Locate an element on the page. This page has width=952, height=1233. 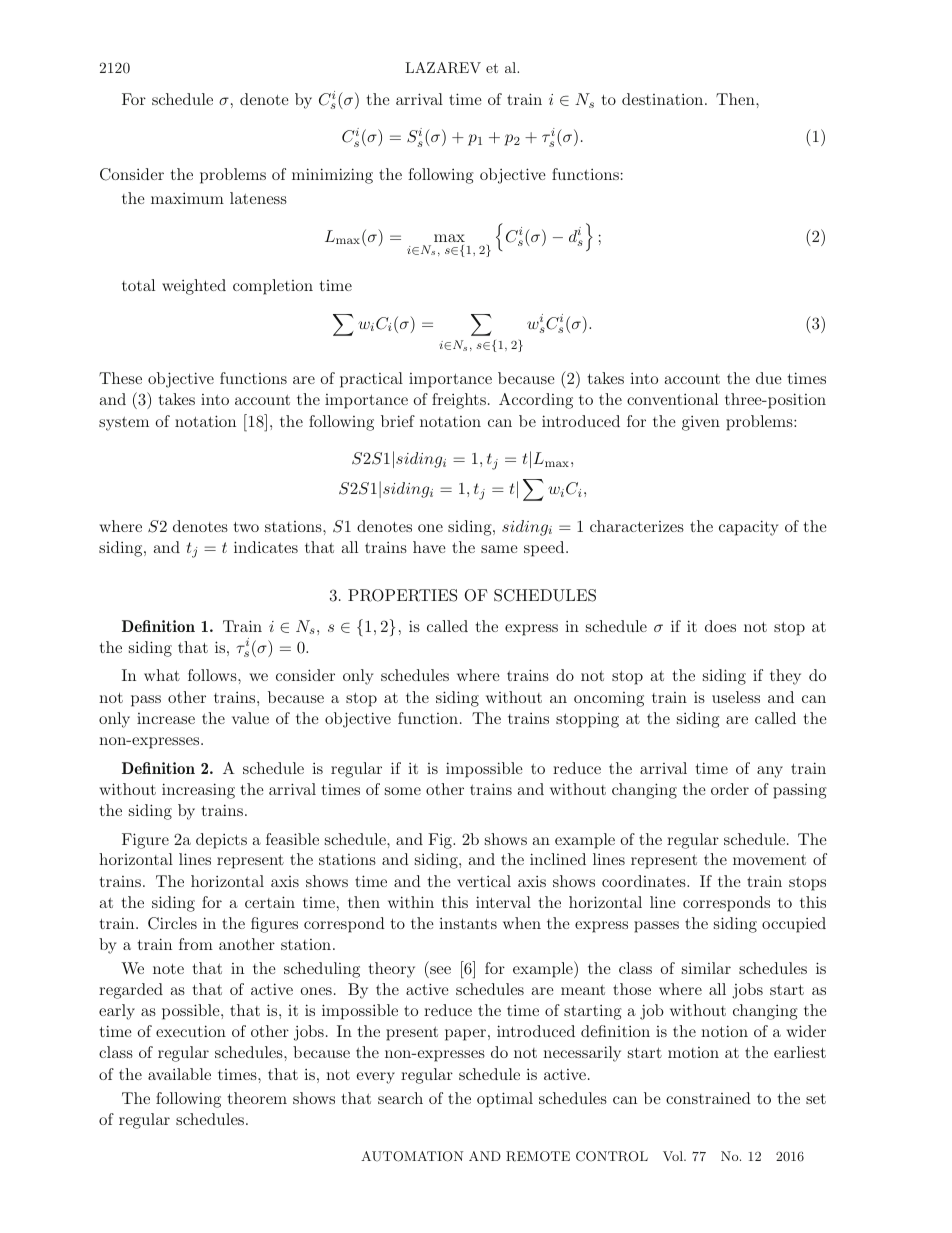
optimal is located at coordinates (505, 1100).
